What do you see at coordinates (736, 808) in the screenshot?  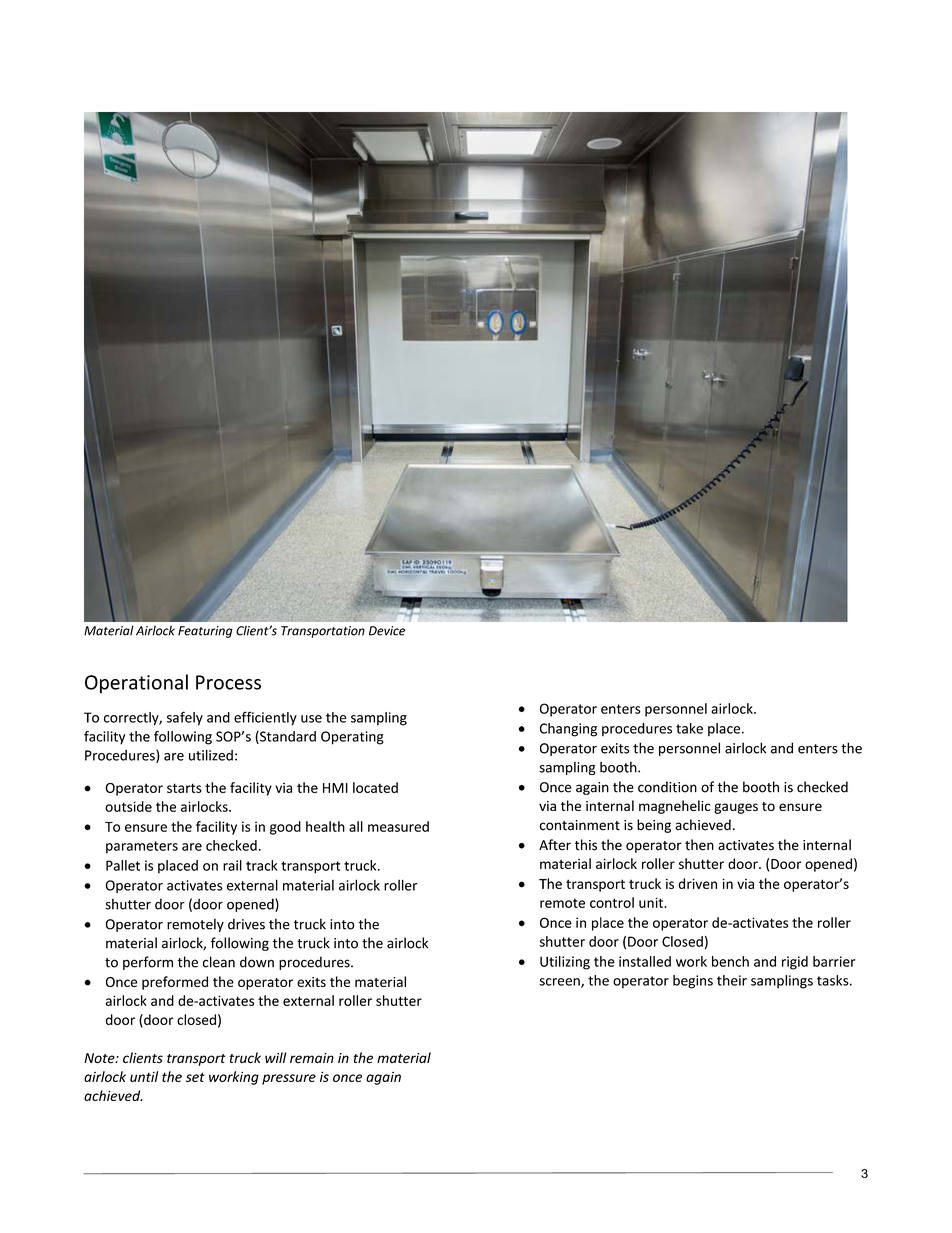 I see `gauges` at bounding box center [736, 808].
